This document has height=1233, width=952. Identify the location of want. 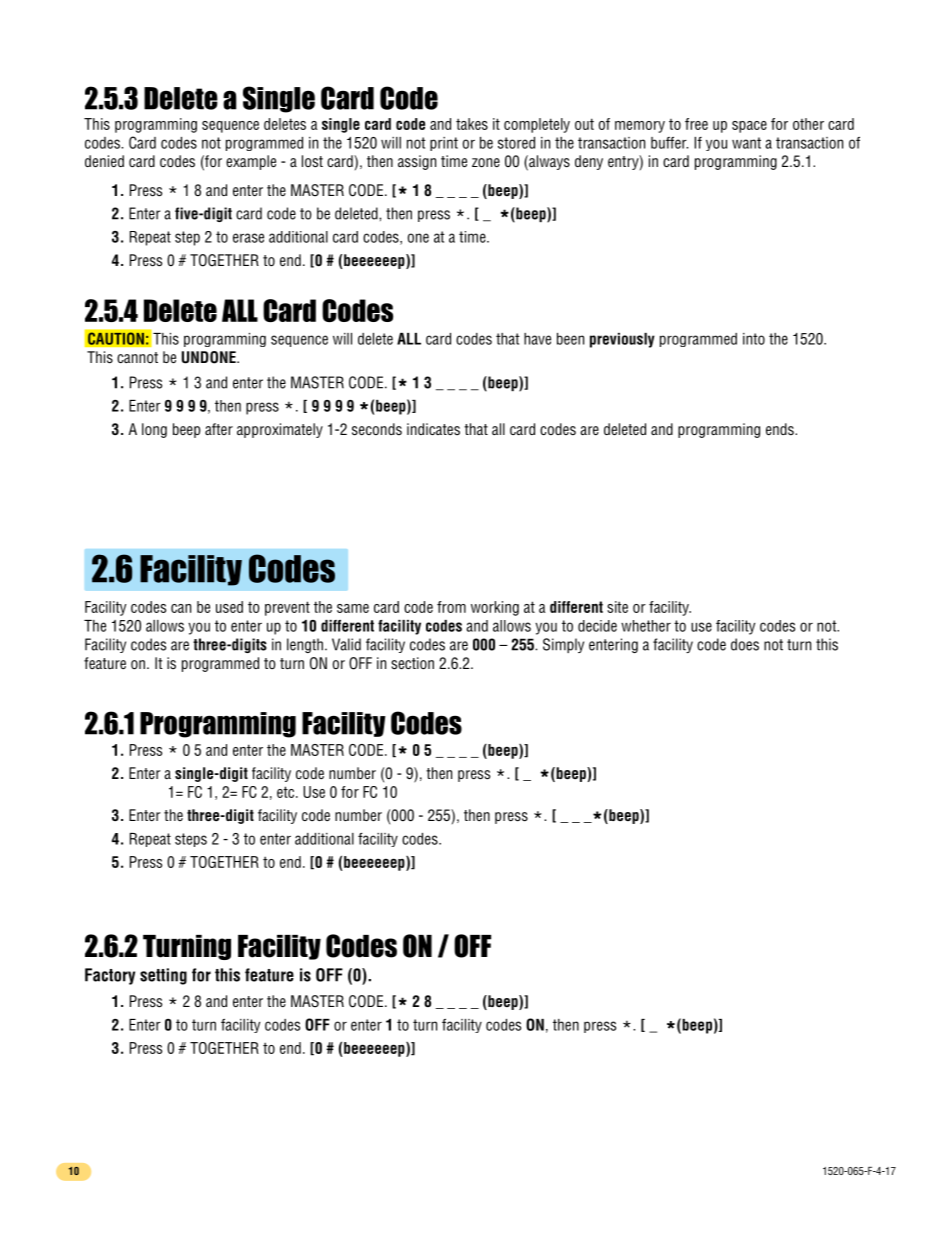
(746, 143).
